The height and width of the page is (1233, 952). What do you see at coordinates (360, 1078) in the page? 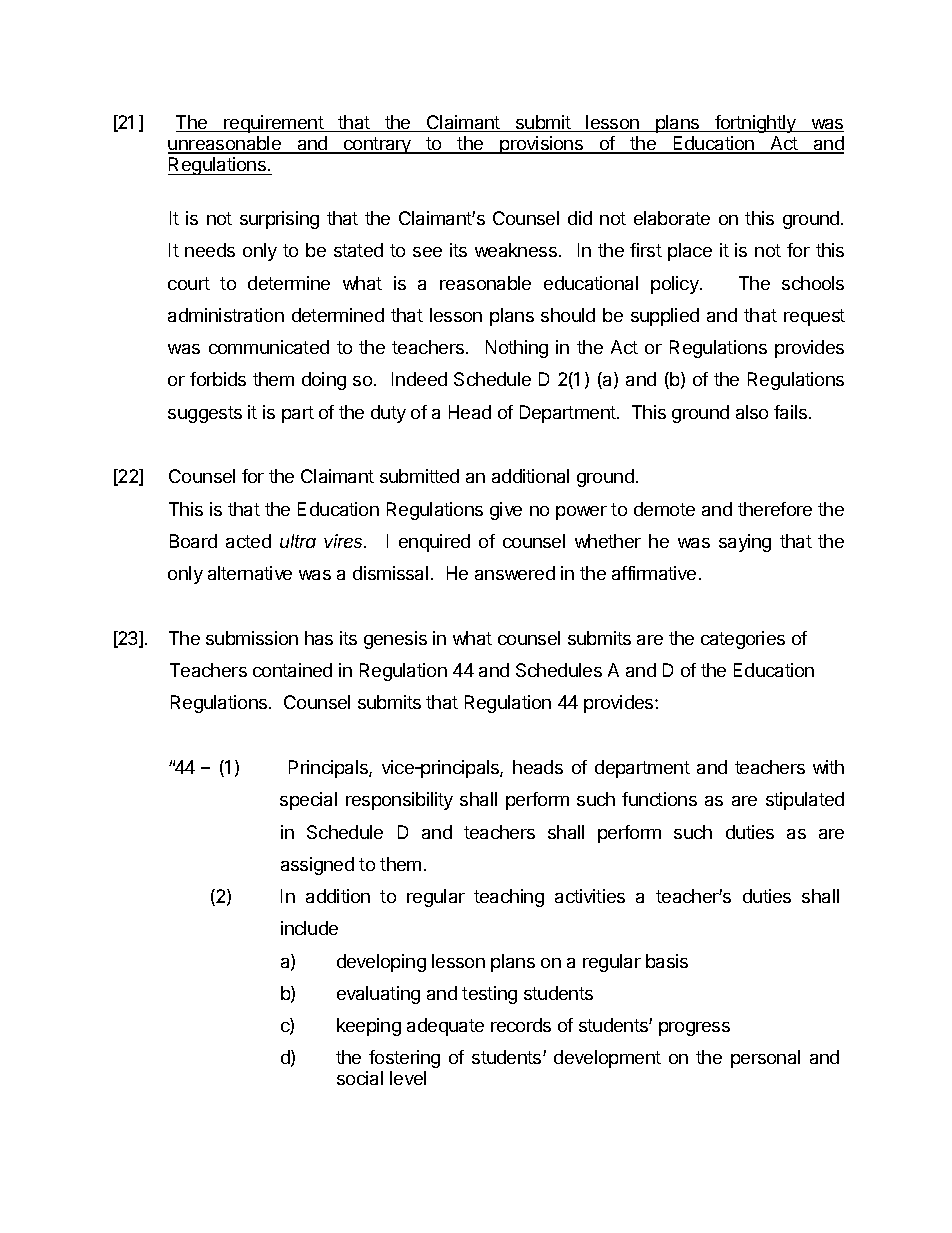
I see `social` at bounding box center [360, 1078].
